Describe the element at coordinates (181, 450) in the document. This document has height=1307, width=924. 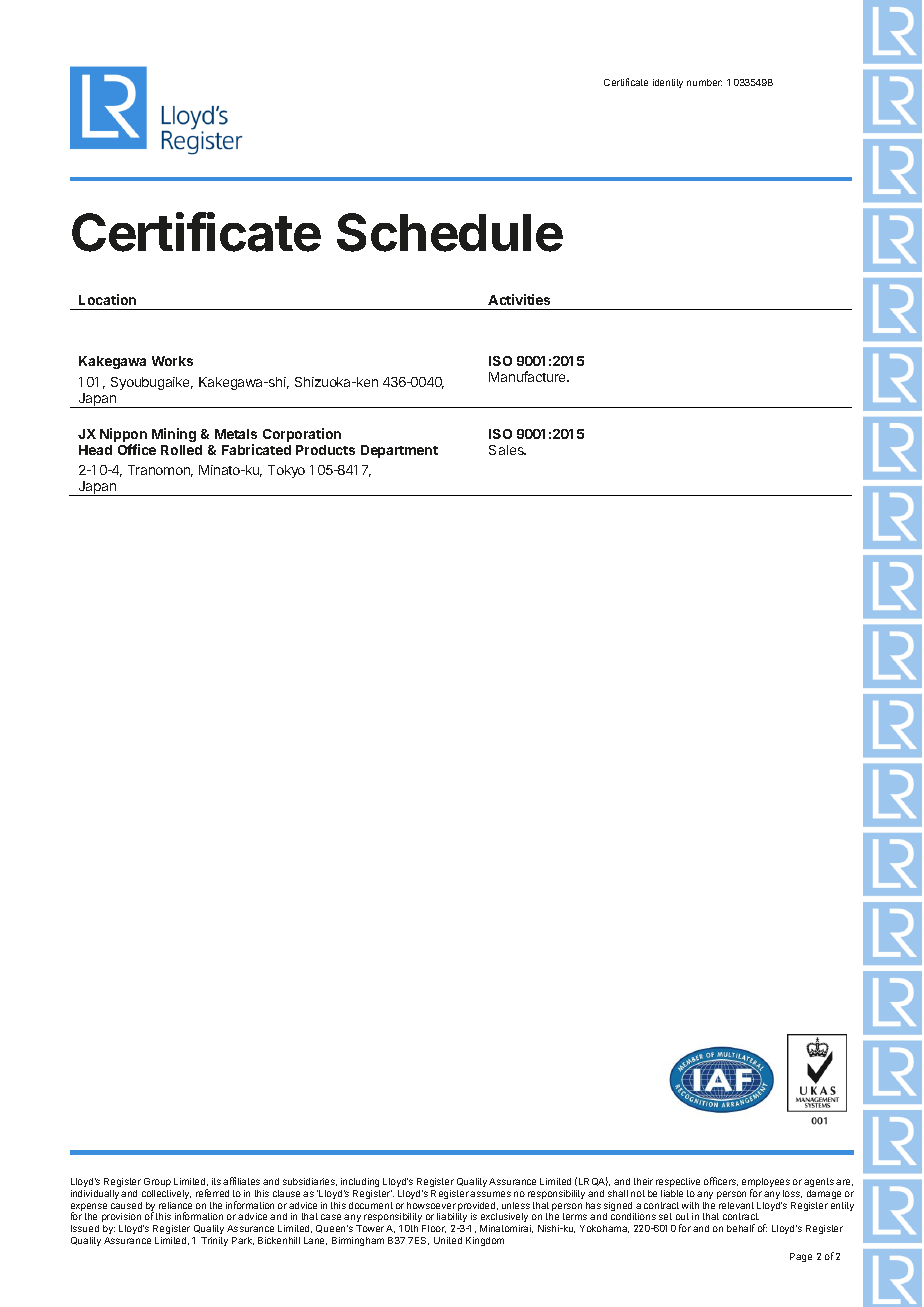
I see `Rolled` at that location.
